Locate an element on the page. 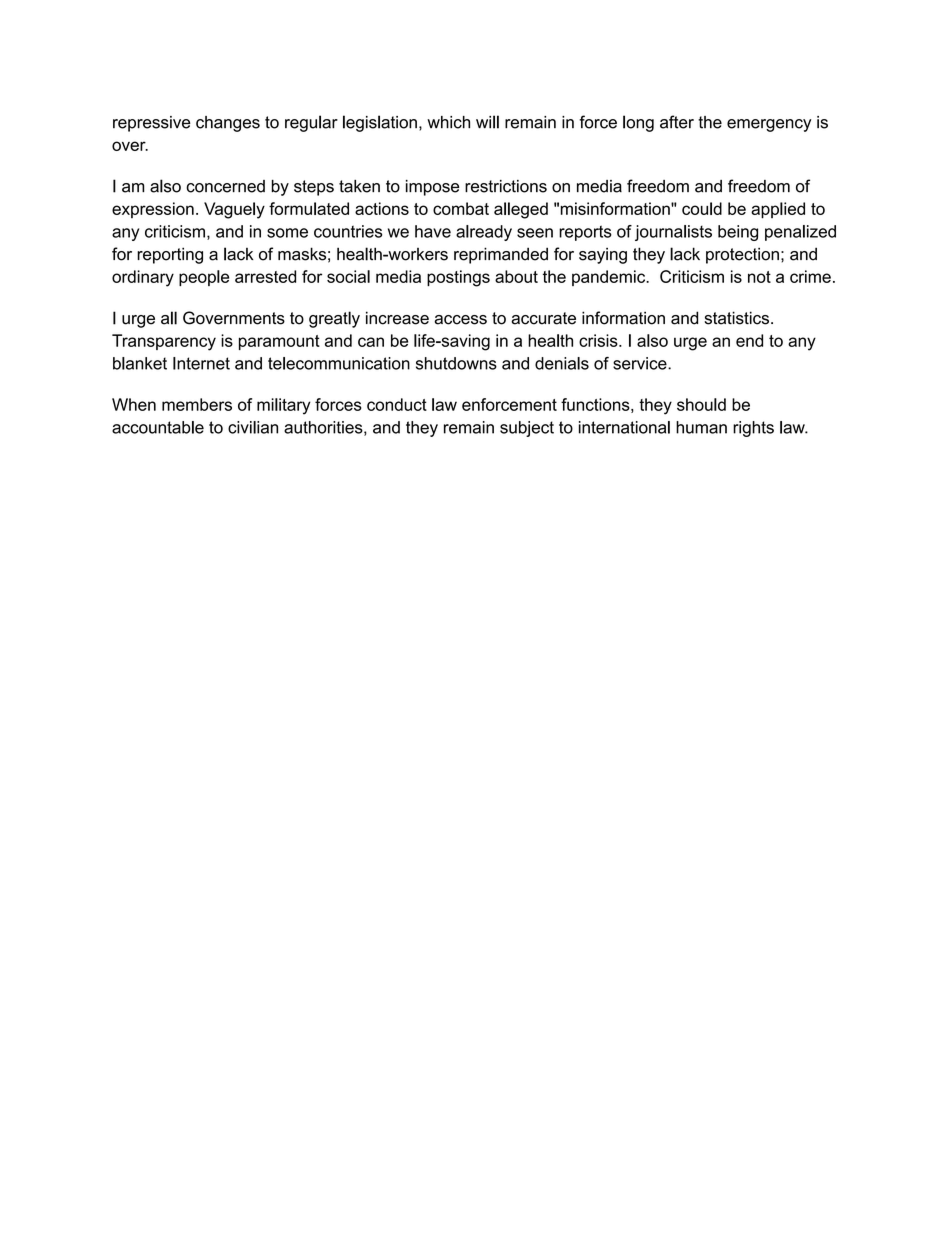  emergency is located at coordinates (769, 125).
